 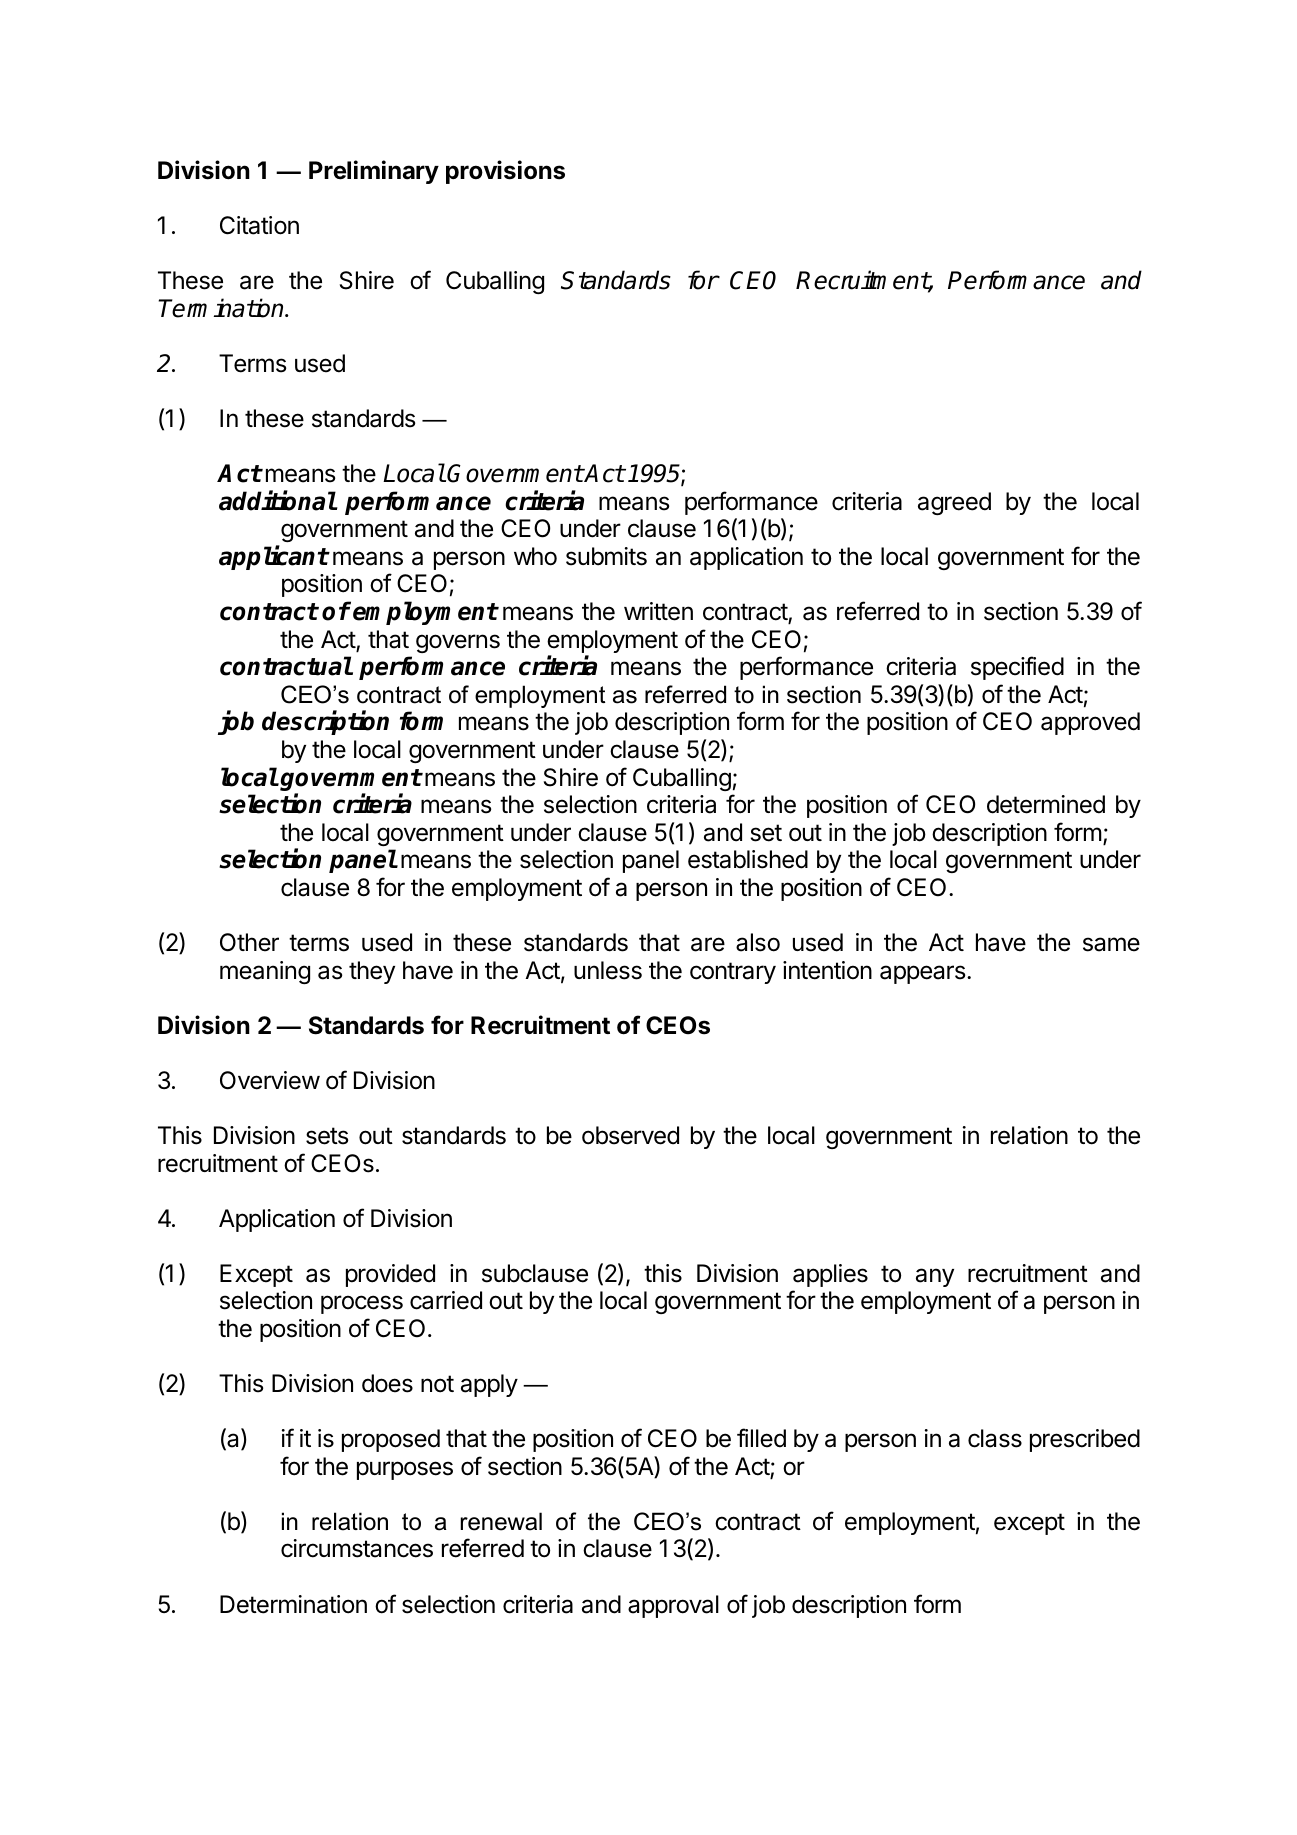 I want to click on agreed, so click(x=954, y=503).
